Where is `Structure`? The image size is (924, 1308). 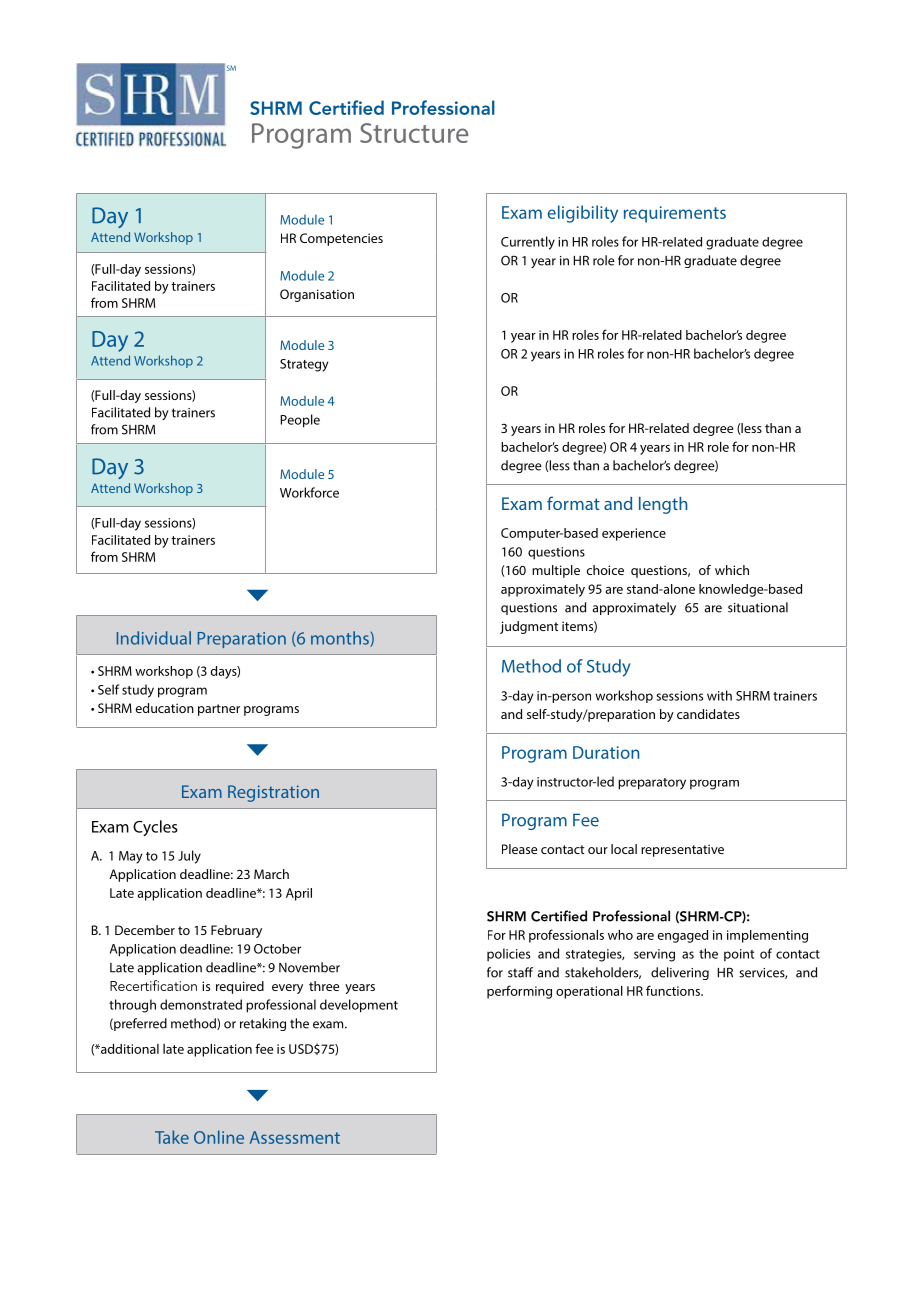 Structure is located at coordinates (414, 133).
